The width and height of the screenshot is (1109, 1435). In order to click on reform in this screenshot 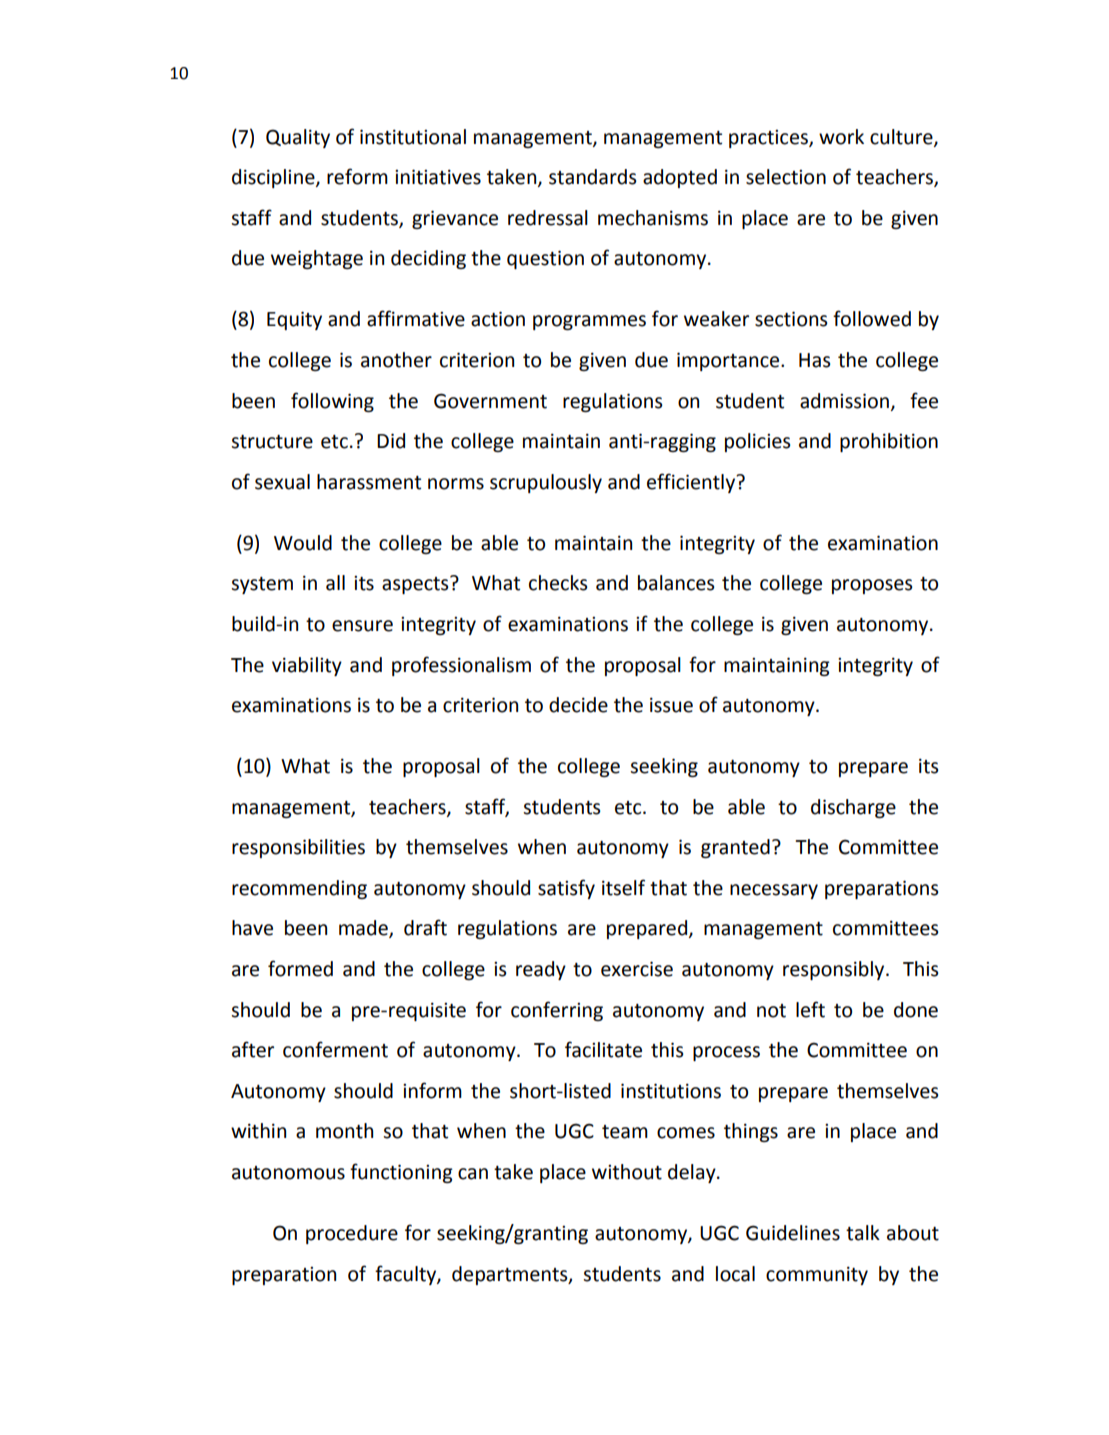, I will do `click(357, 176)`.
